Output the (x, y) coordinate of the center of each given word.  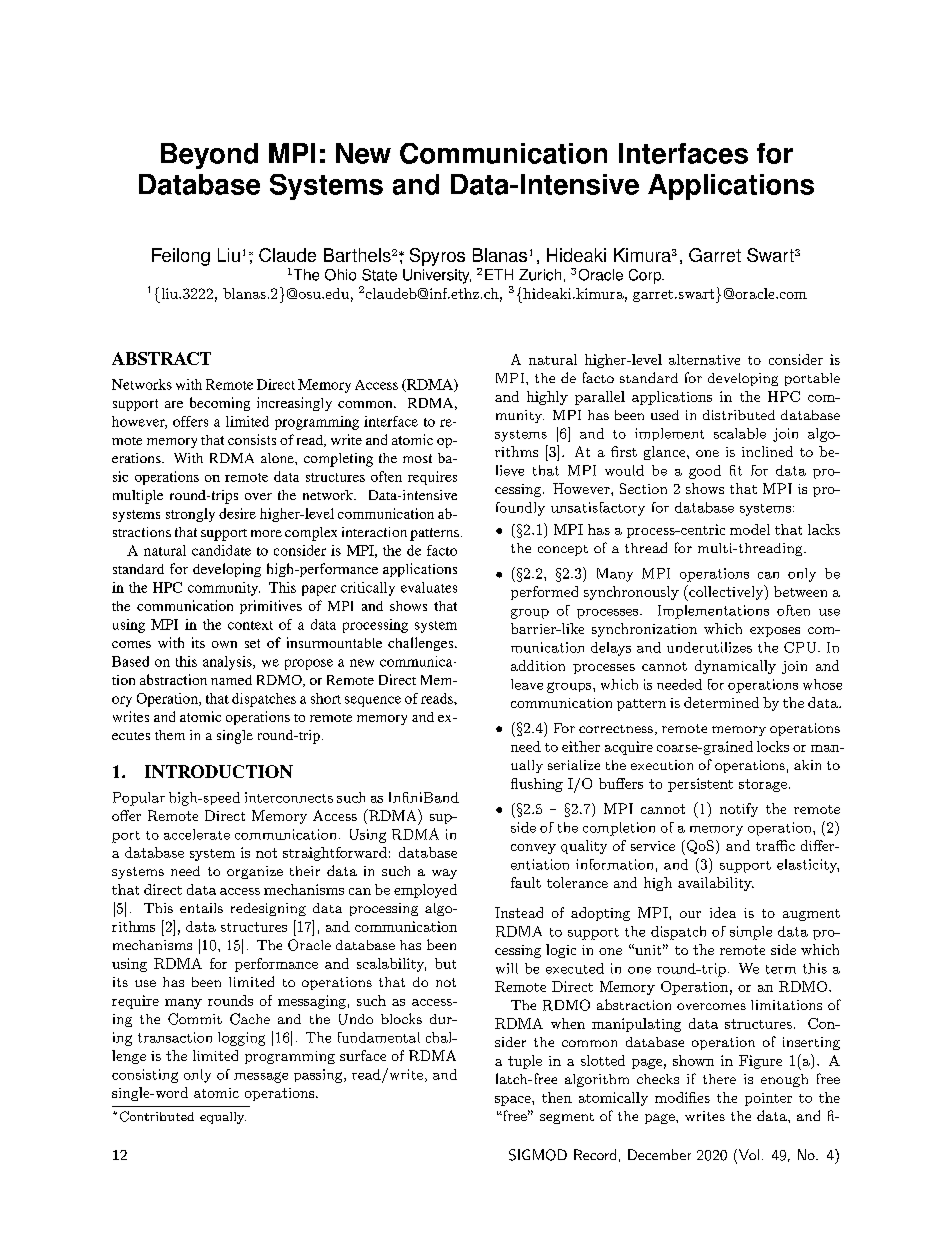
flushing (537, 785)
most (417, 458)
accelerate (197, 834)
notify (739, 810)
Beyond (209, 156)
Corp (646, 276)
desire (237, 513)
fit (736, 470)
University (437, 276)
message (261, 1077)
